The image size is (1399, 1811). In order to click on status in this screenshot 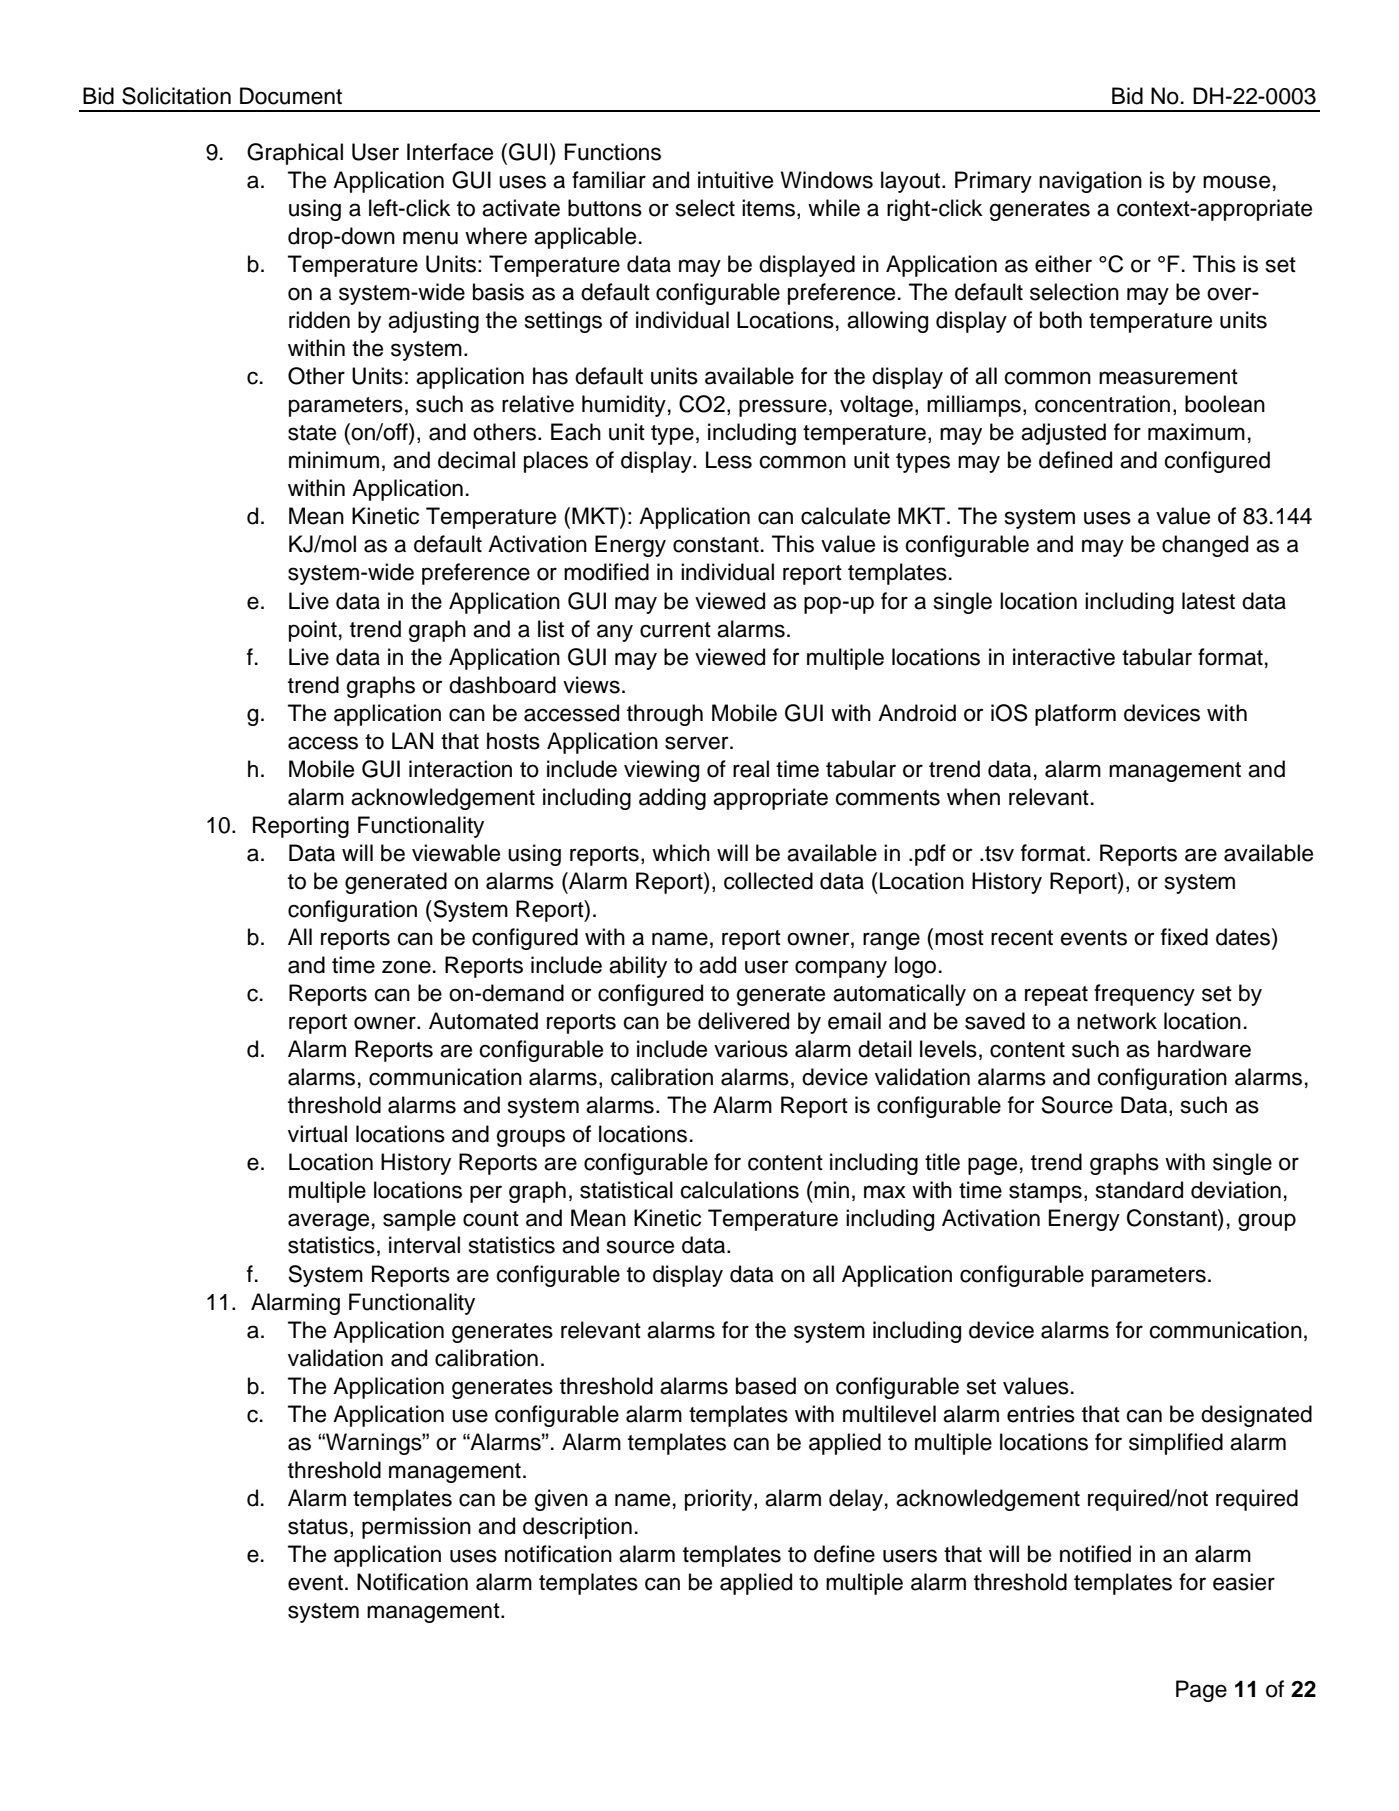, I will do `click(318, 1527)`.
